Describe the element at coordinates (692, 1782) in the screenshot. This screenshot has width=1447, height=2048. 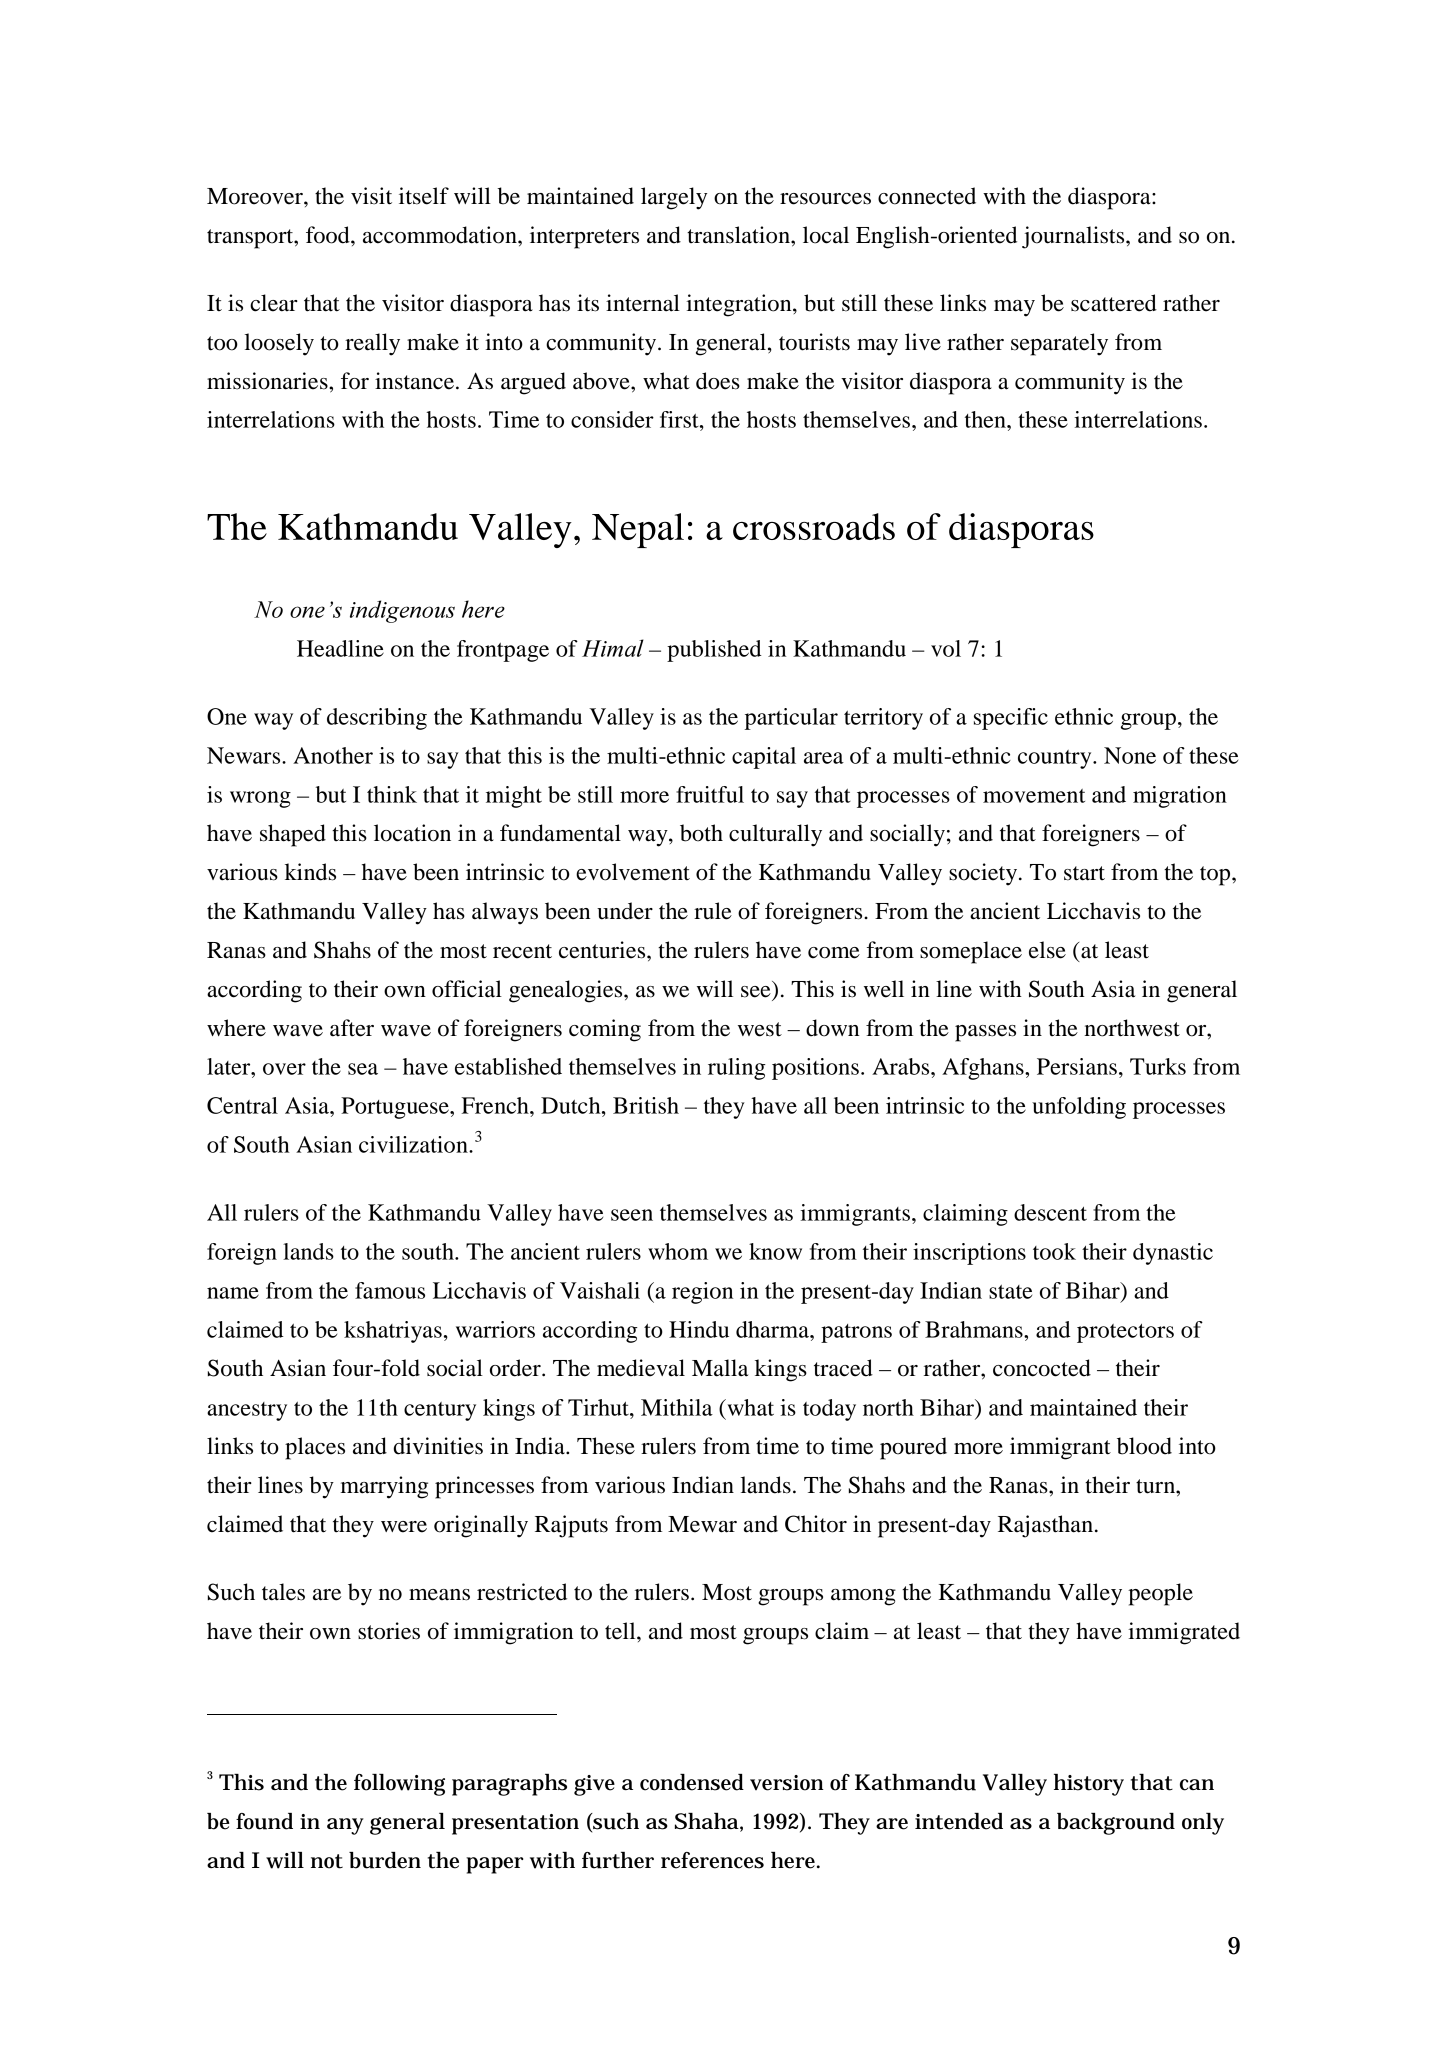
I see `condensed` at that location.
